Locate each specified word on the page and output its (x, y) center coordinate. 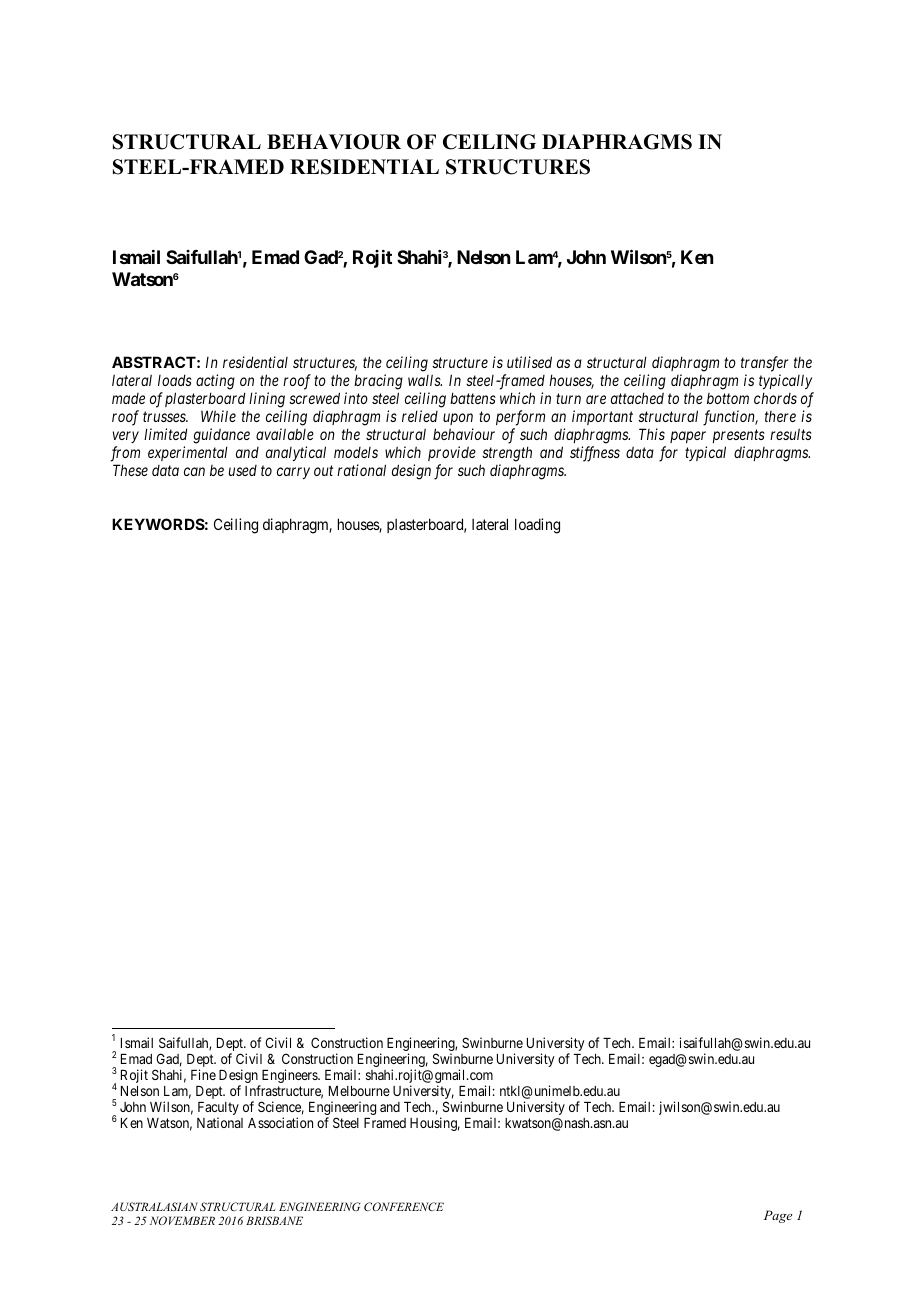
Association (280, 1122)
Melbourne (359, 1091)
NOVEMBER (182, 1220)
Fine (203, 1074)
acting (215, 382)
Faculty (218, 1110)
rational (361, 470)
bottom (728, 398)
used (243, 470)
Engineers (289, 1077)
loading (537, 526)
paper (688, 437)
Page (778, 1216)
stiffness (595, 454)
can (194, 471)
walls (425, 380)
